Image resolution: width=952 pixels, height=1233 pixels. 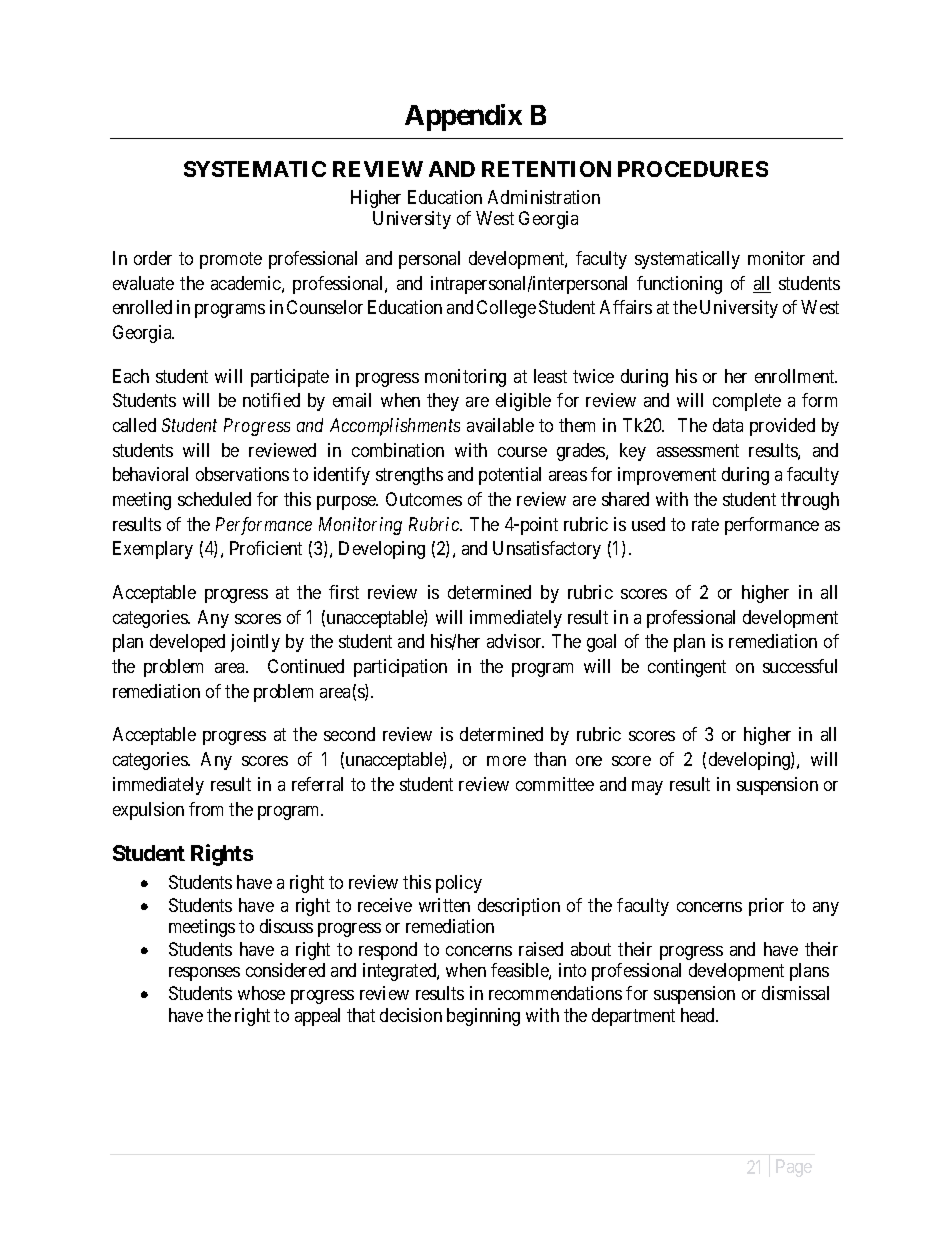 What do you see at coordinates (206, 809) in the screenshot?
I see `from` at bounding box center [206, 809].
